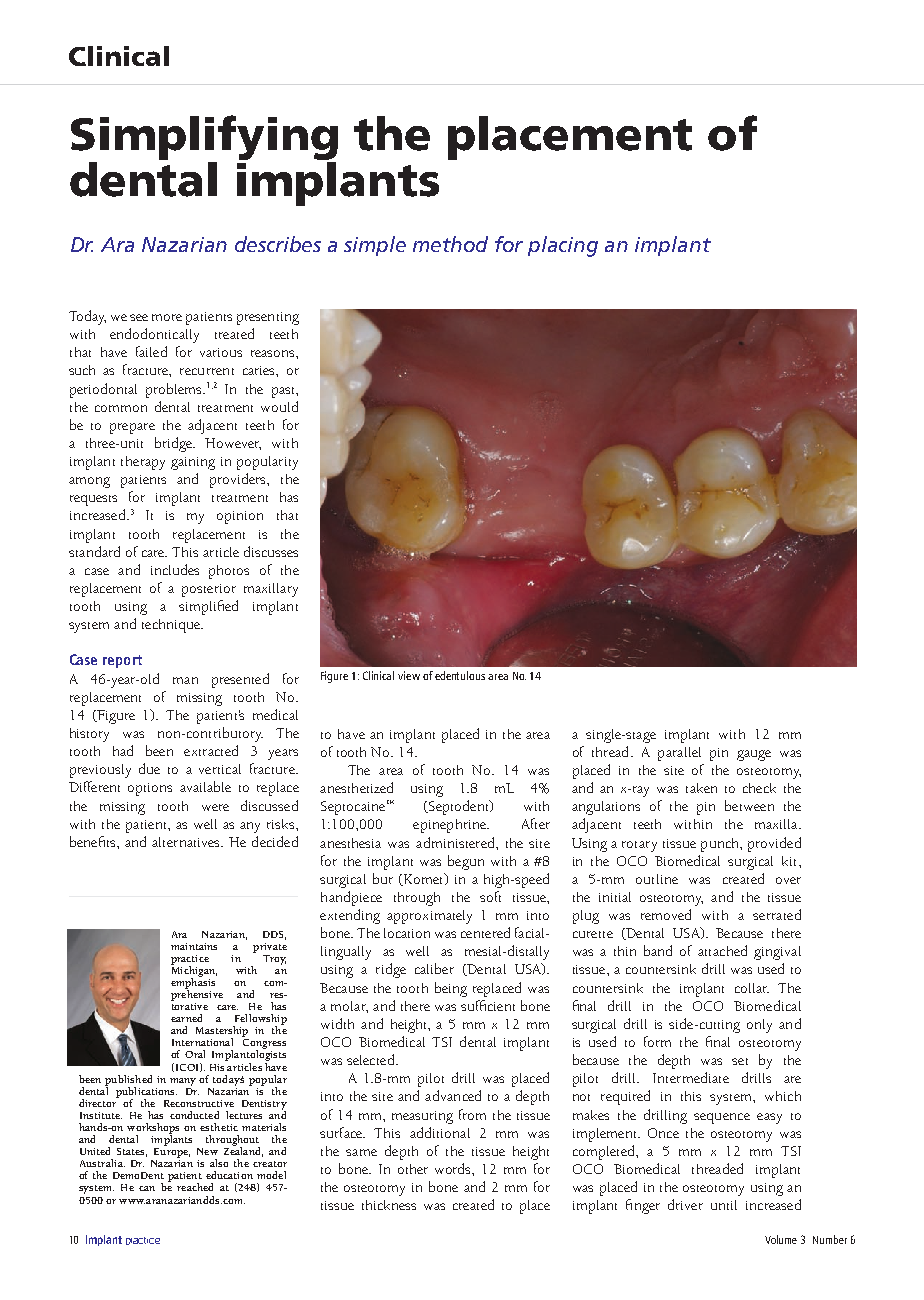 This screenshot has width=924, height=1300. Describe the element at coordinates (147, 1188) in the screenshot. I see `can` at that location.
